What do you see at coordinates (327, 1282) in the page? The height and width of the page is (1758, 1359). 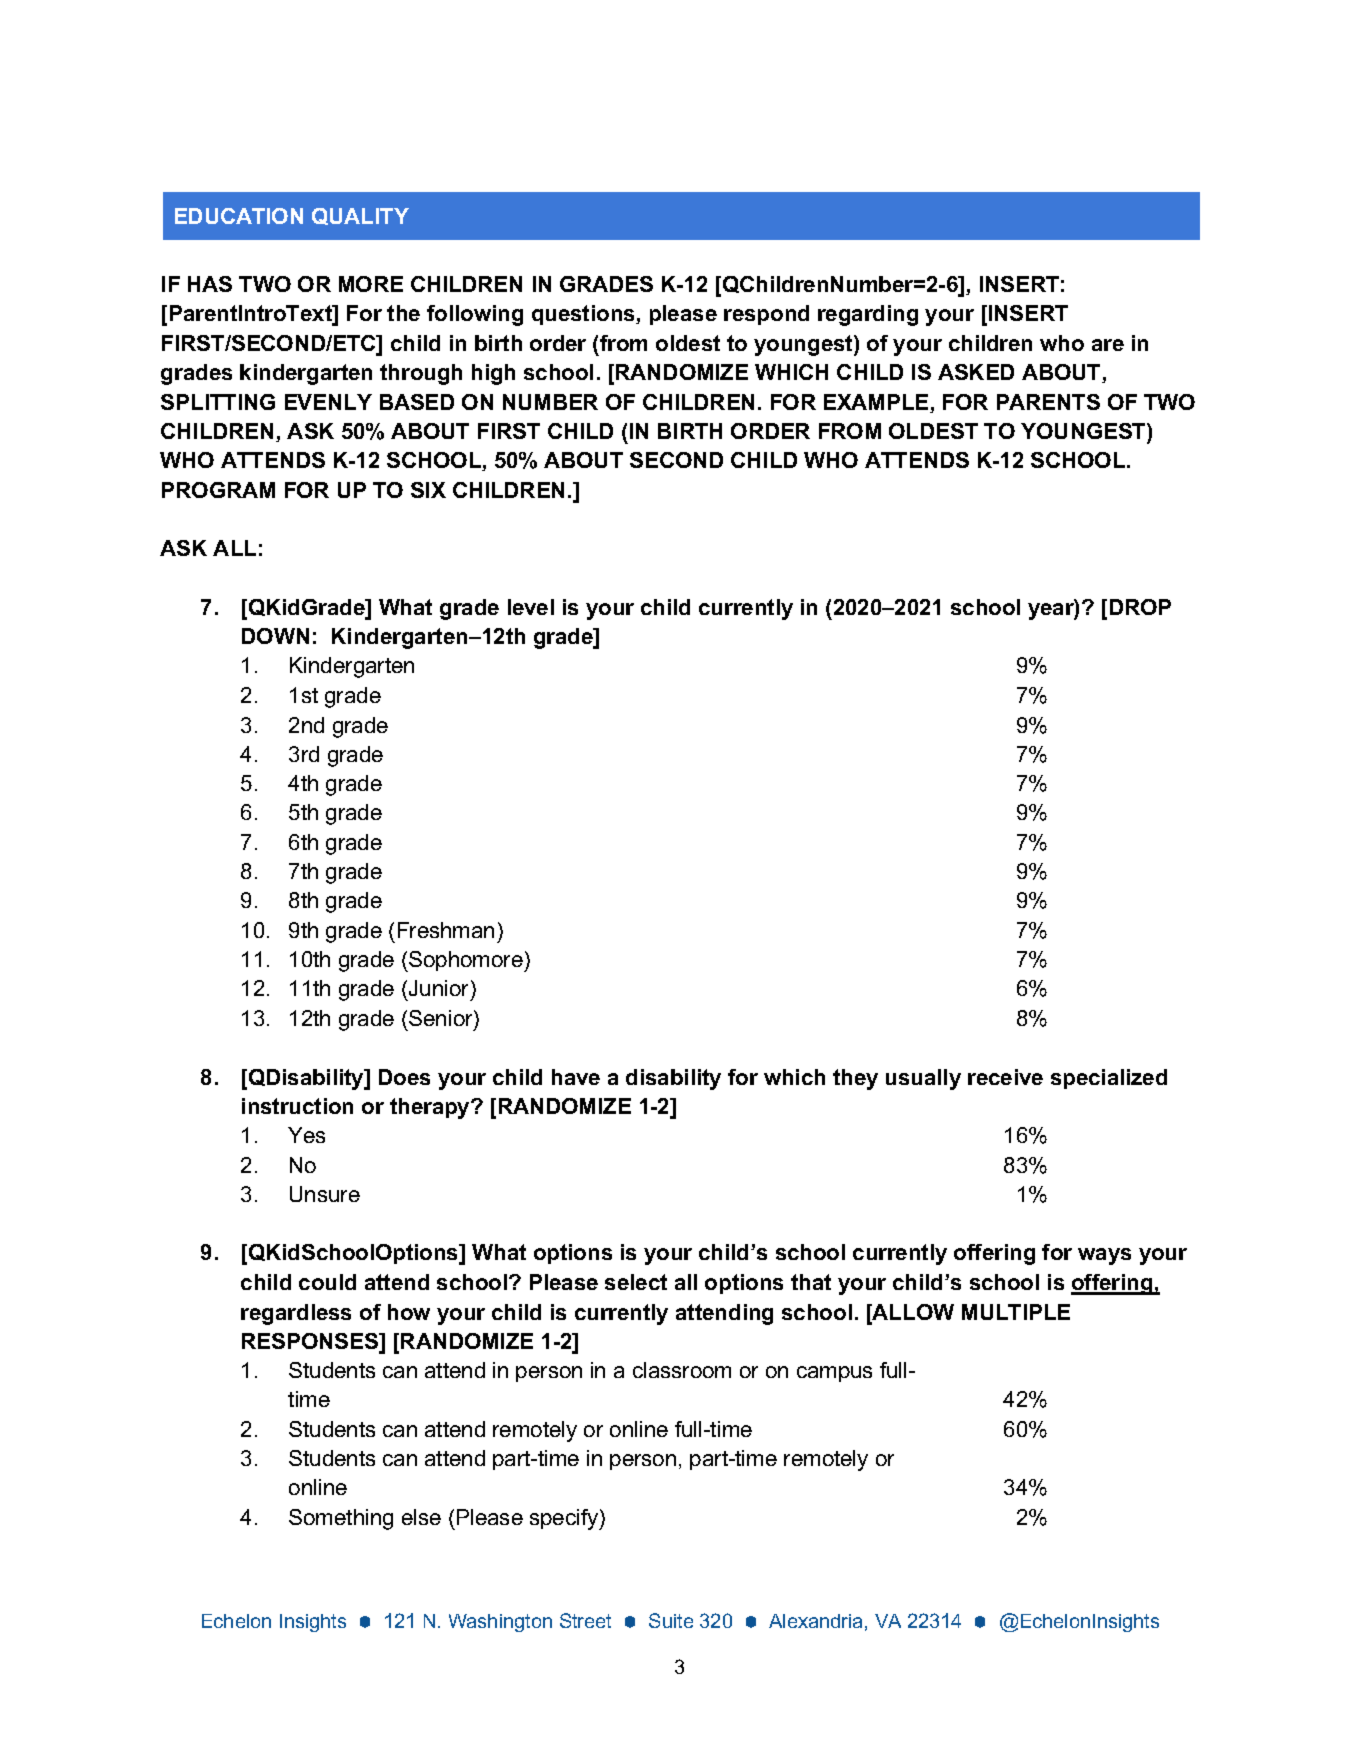 I see `could` at bounding box center [327, 1282].
